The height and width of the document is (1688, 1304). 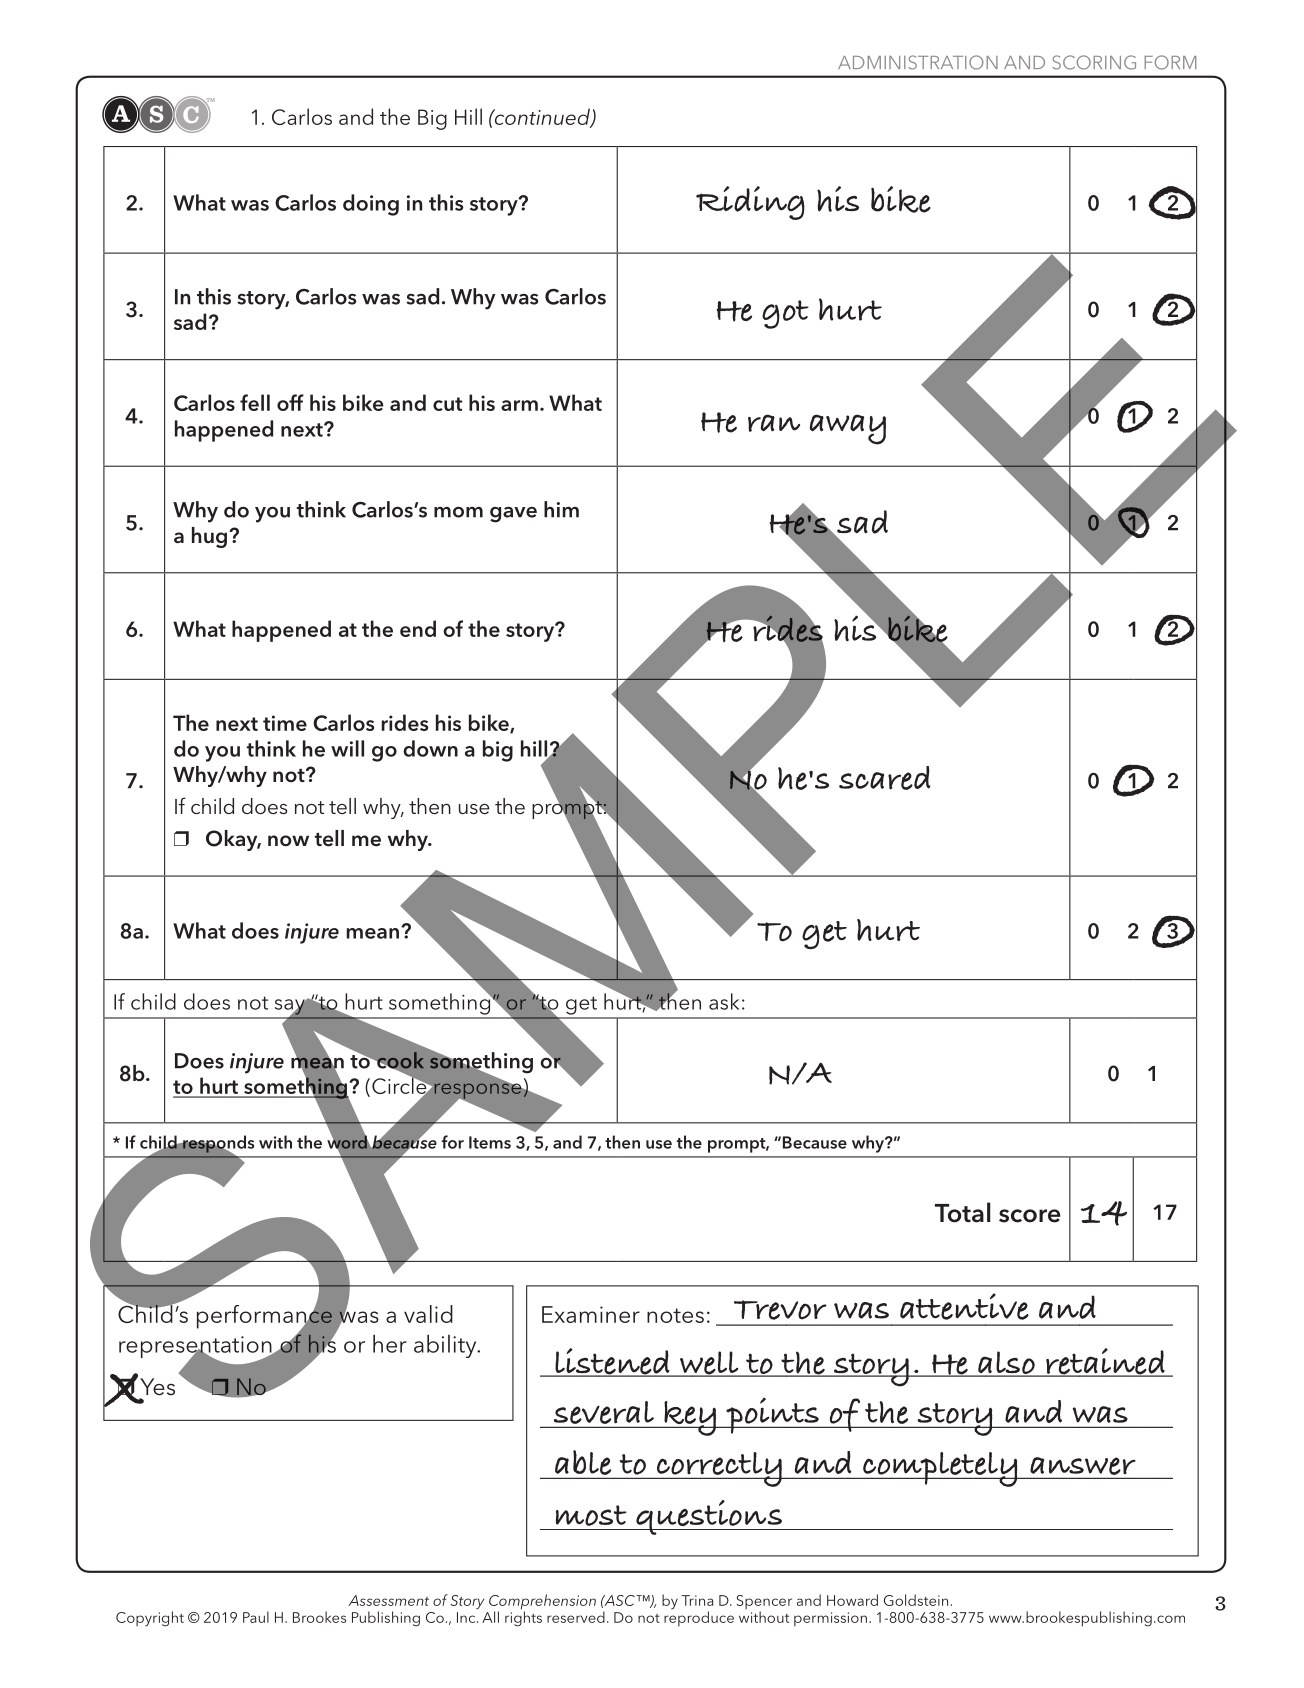 I want to click on reserved, so click(x=576, y=1617).
